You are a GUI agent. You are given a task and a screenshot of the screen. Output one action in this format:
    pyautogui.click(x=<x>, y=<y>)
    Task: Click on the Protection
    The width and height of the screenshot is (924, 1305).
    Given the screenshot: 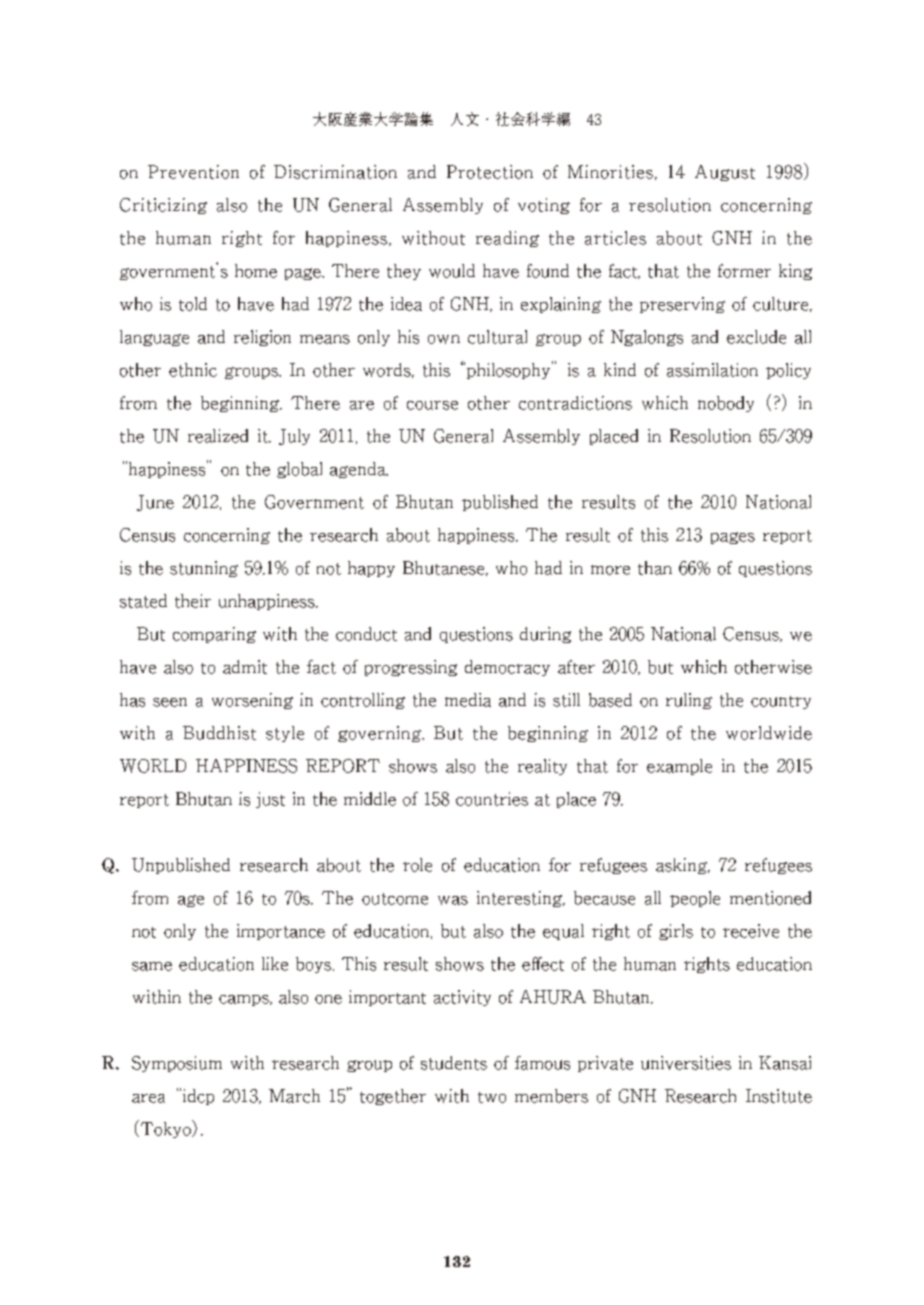 What is the action you would take?
    pyautogui.click(x=490, y=172)
